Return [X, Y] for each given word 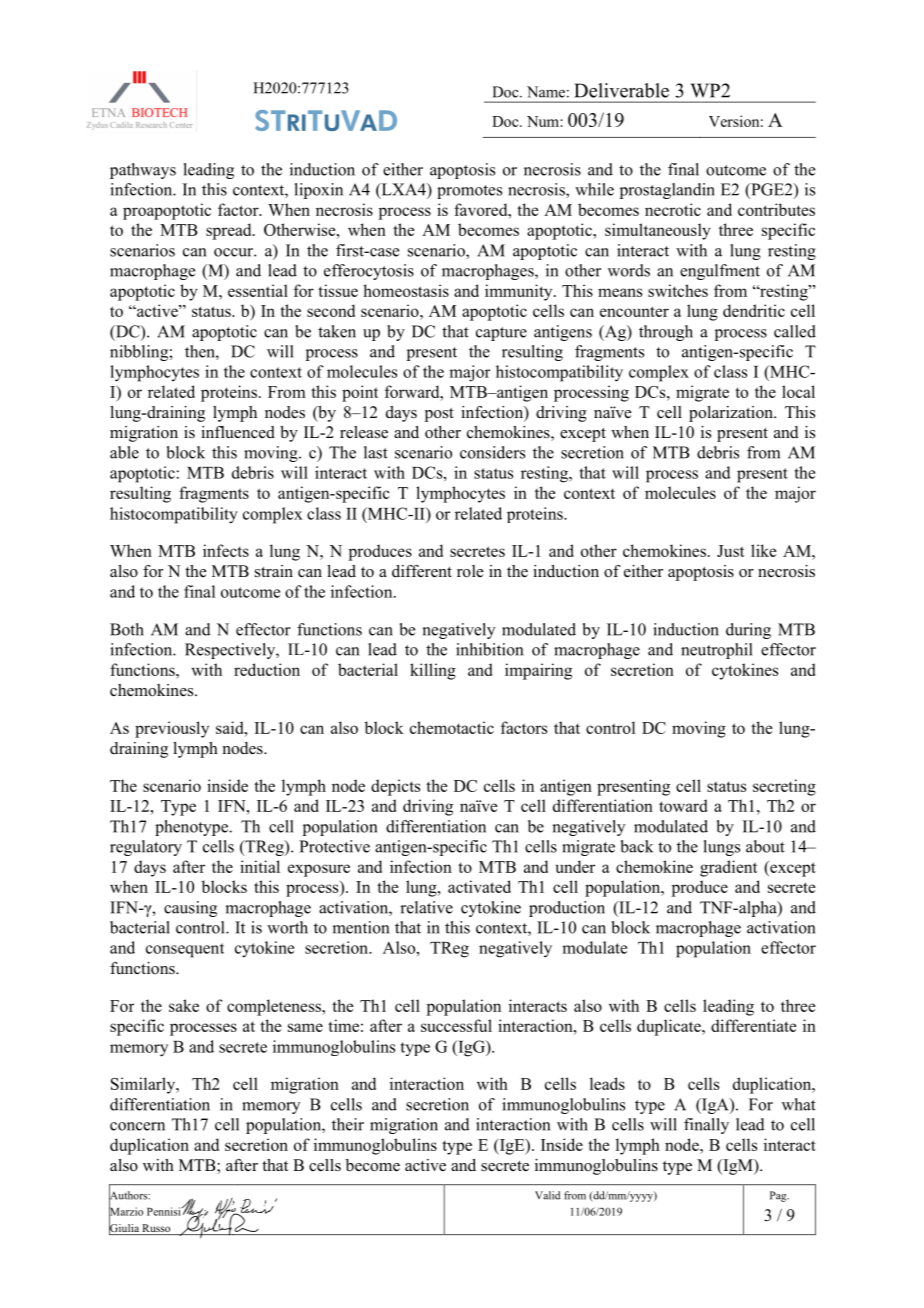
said [231, 727]
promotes [469, 192]
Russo [156, 1229]
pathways [143, 171]
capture [501, 334]
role [470, 571]
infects [226, 550]
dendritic [754, 310]
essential [258, 290]
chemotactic [452, 727]
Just [730, 551]
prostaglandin [667, 191]
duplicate [670, 1027]
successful [456, 1025]
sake [184, 1005]
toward [683, 805]
